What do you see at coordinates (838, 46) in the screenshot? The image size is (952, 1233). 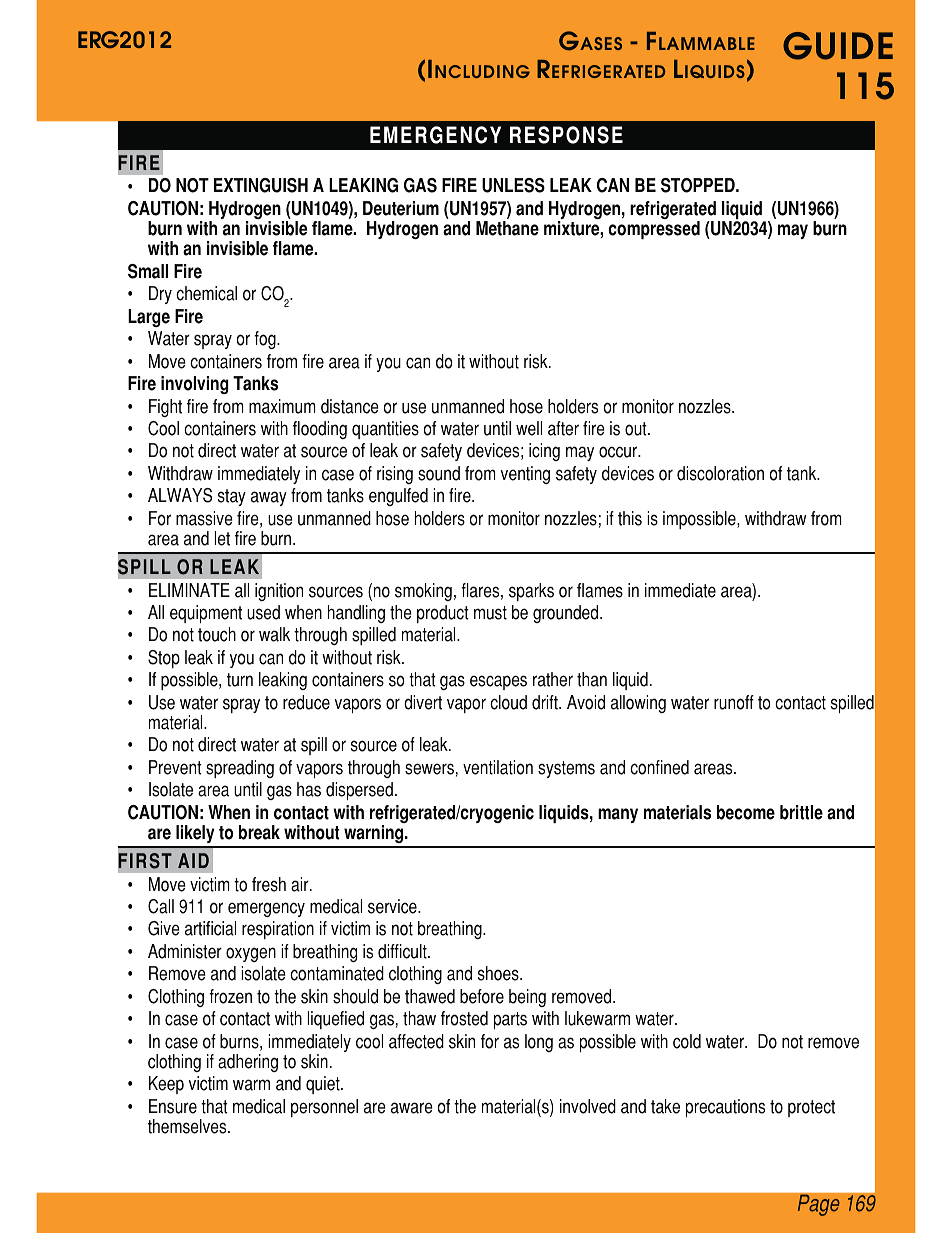 I see `GUIDE` at bounding box center [838, 46].
